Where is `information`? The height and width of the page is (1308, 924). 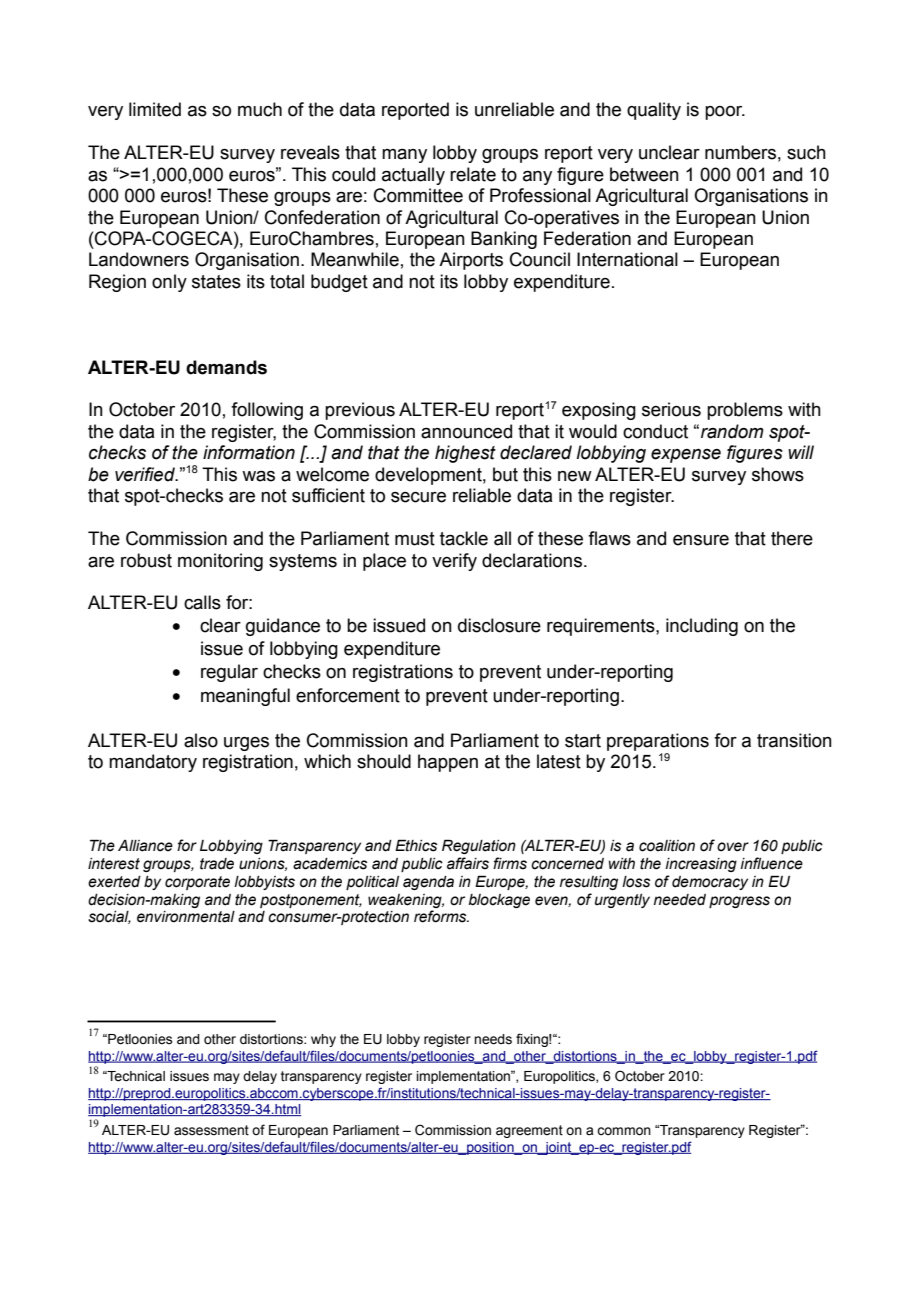 information is located at coordinates (249, 452).
